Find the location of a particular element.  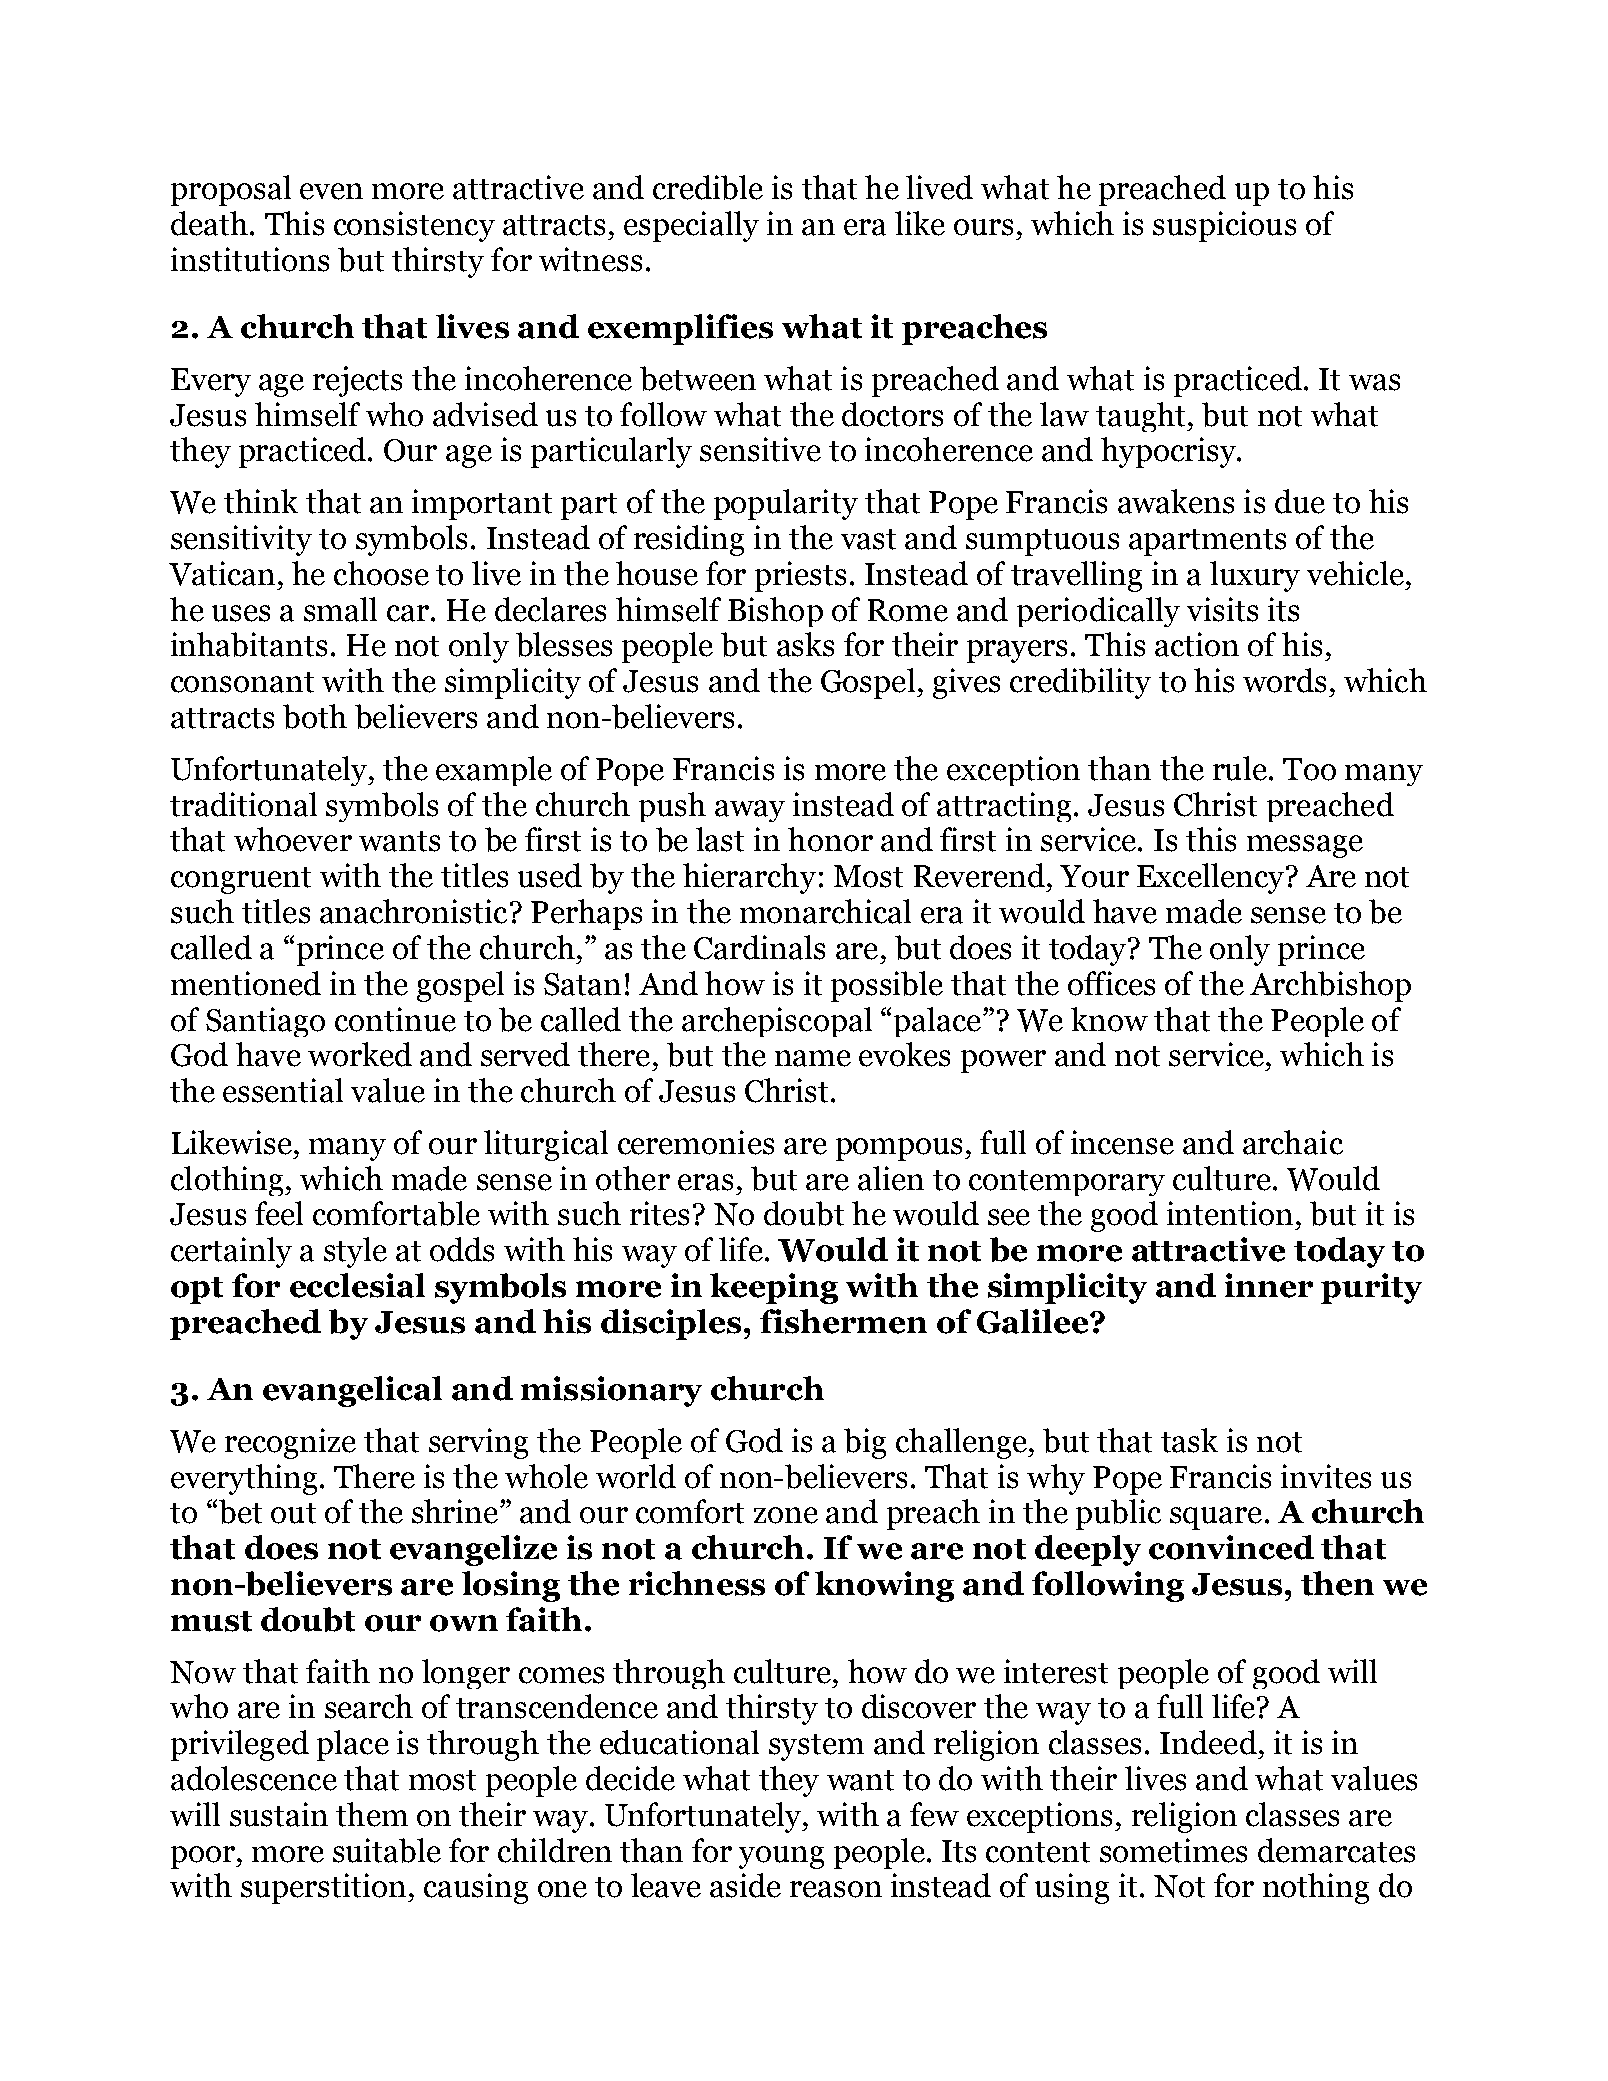

even is located at coordinates (331, 191).
